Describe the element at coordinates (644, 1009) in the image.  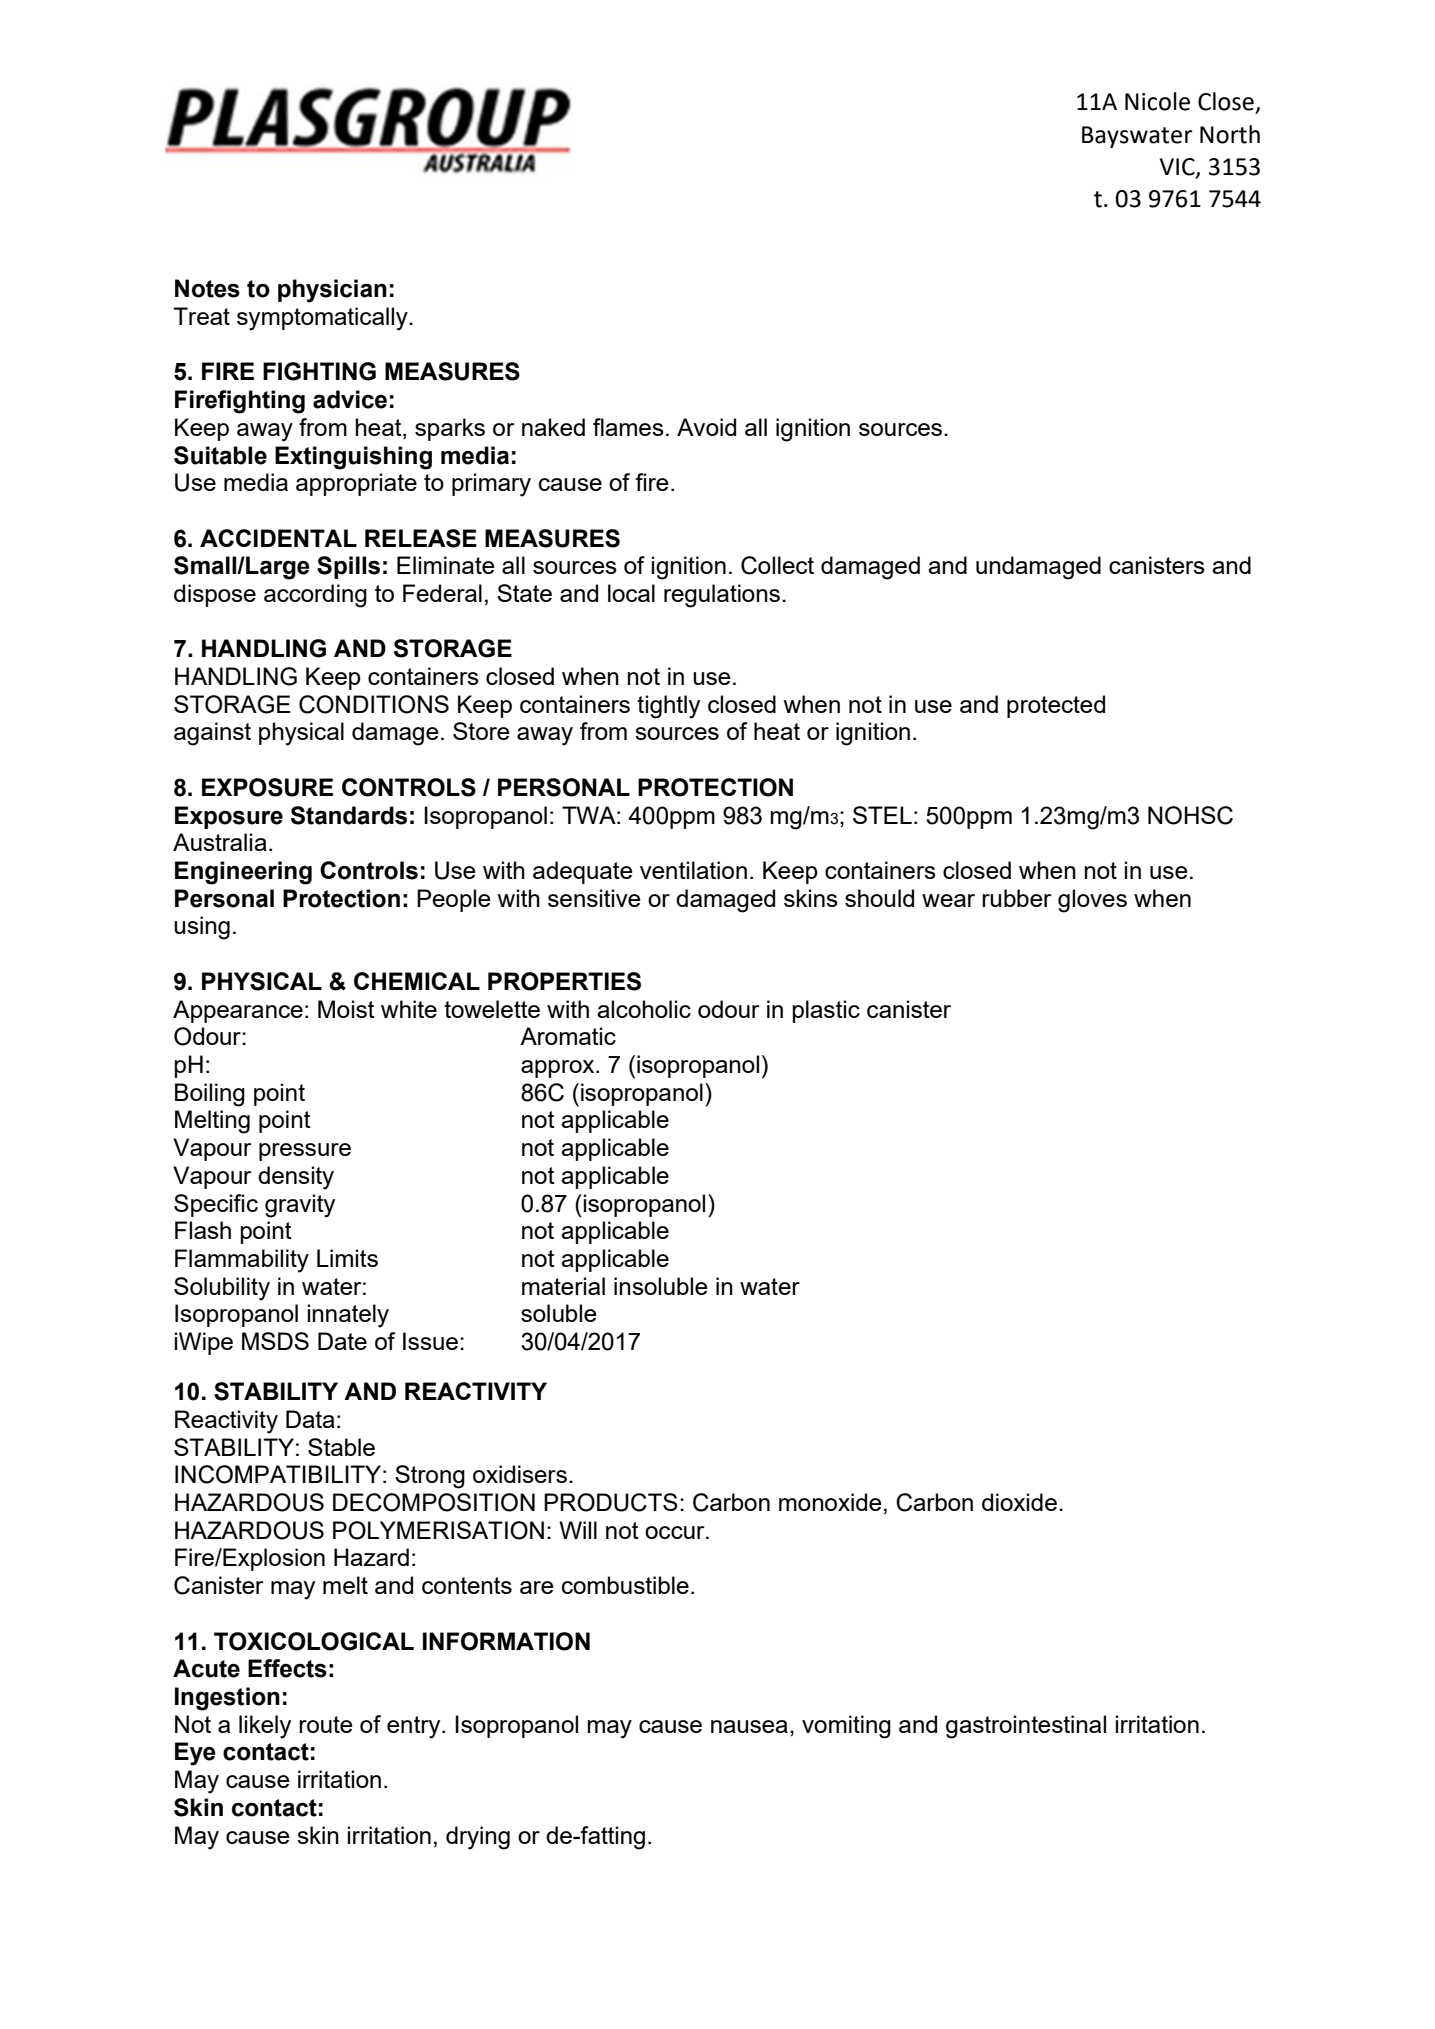
I see `alcoholic` at that location.
